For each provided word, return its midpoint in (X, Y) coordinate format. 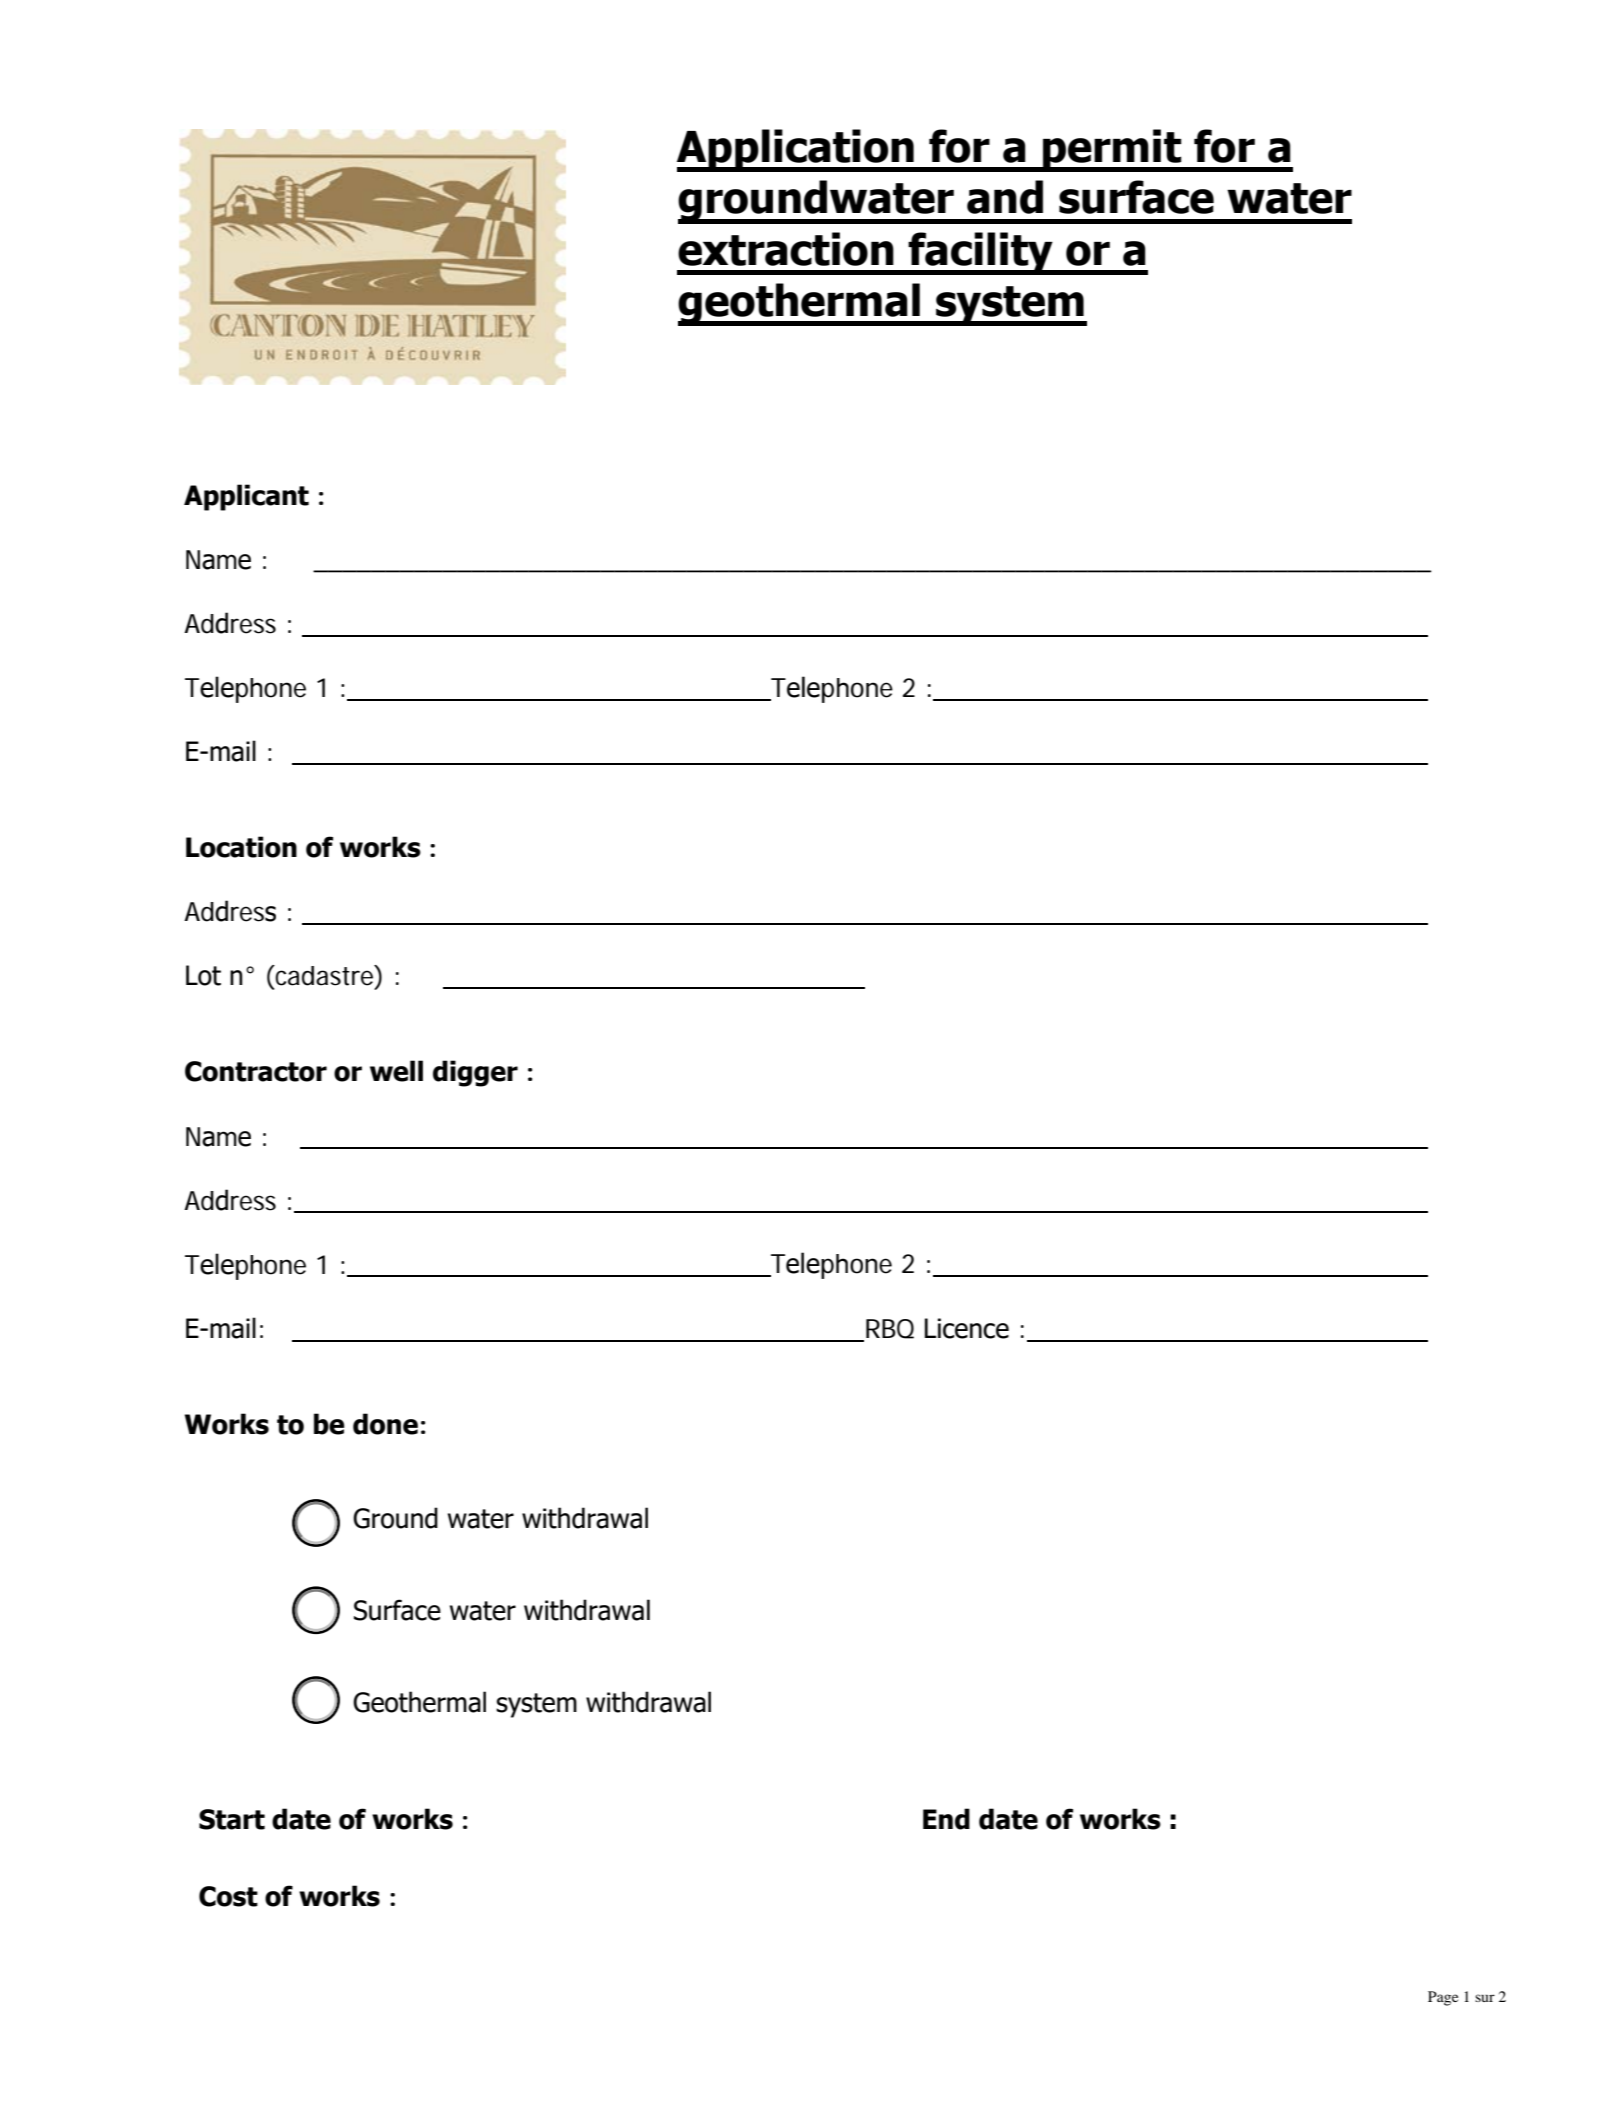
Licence (967, 1328)
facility (980, 253)
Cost (228, 1896)
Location (241, 847)
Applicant (246, 497)
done (385, 1424)
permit (1112, 150)
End (946, 1819)
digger (475, 1073)
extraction (786, 249)
